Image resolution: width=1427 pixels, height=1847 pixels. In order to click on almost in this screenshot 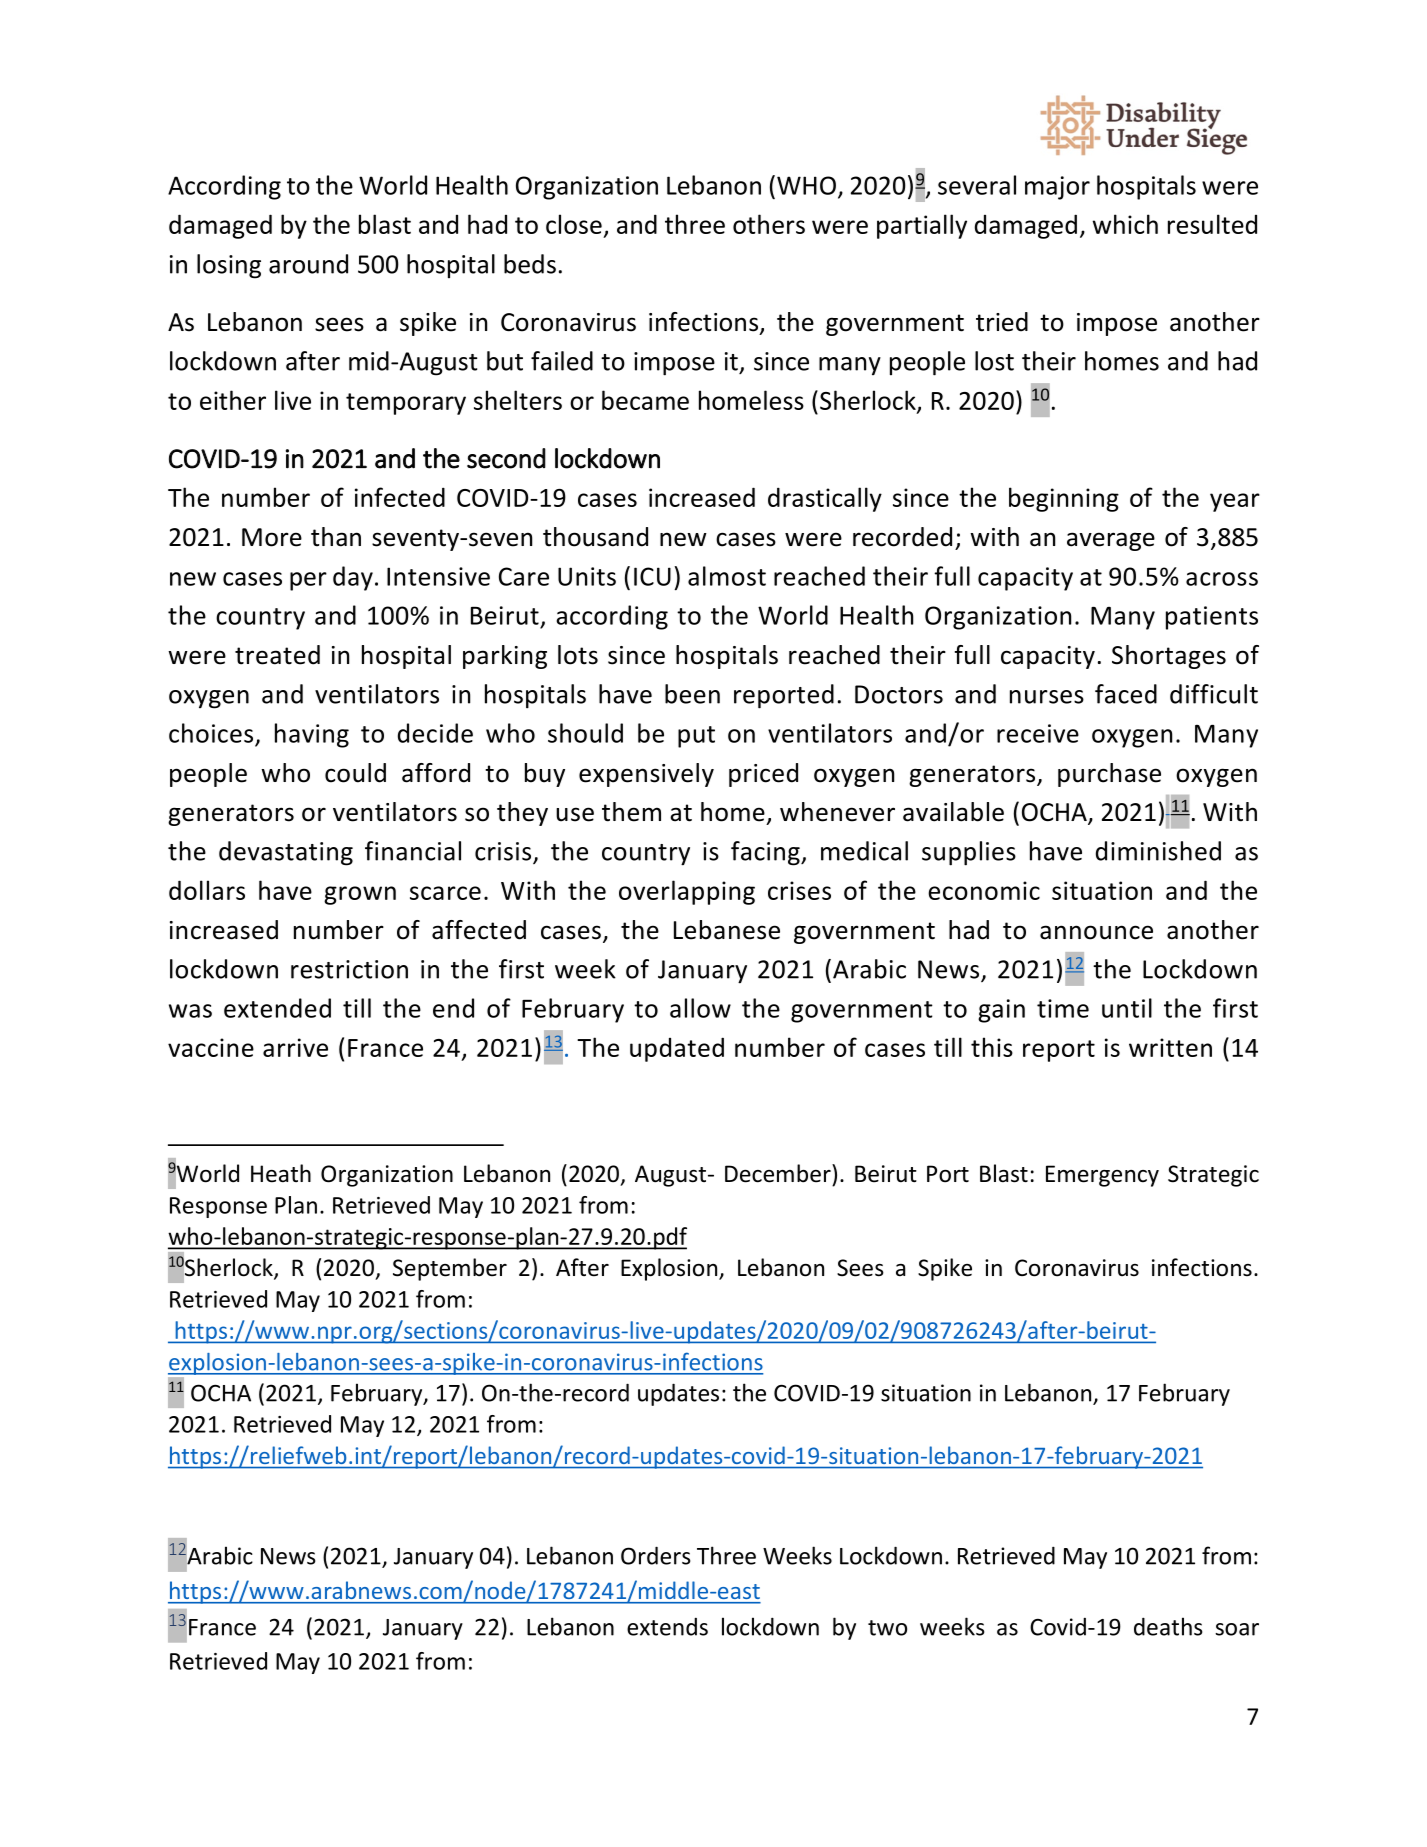, I will do `click(727, 576)`.
